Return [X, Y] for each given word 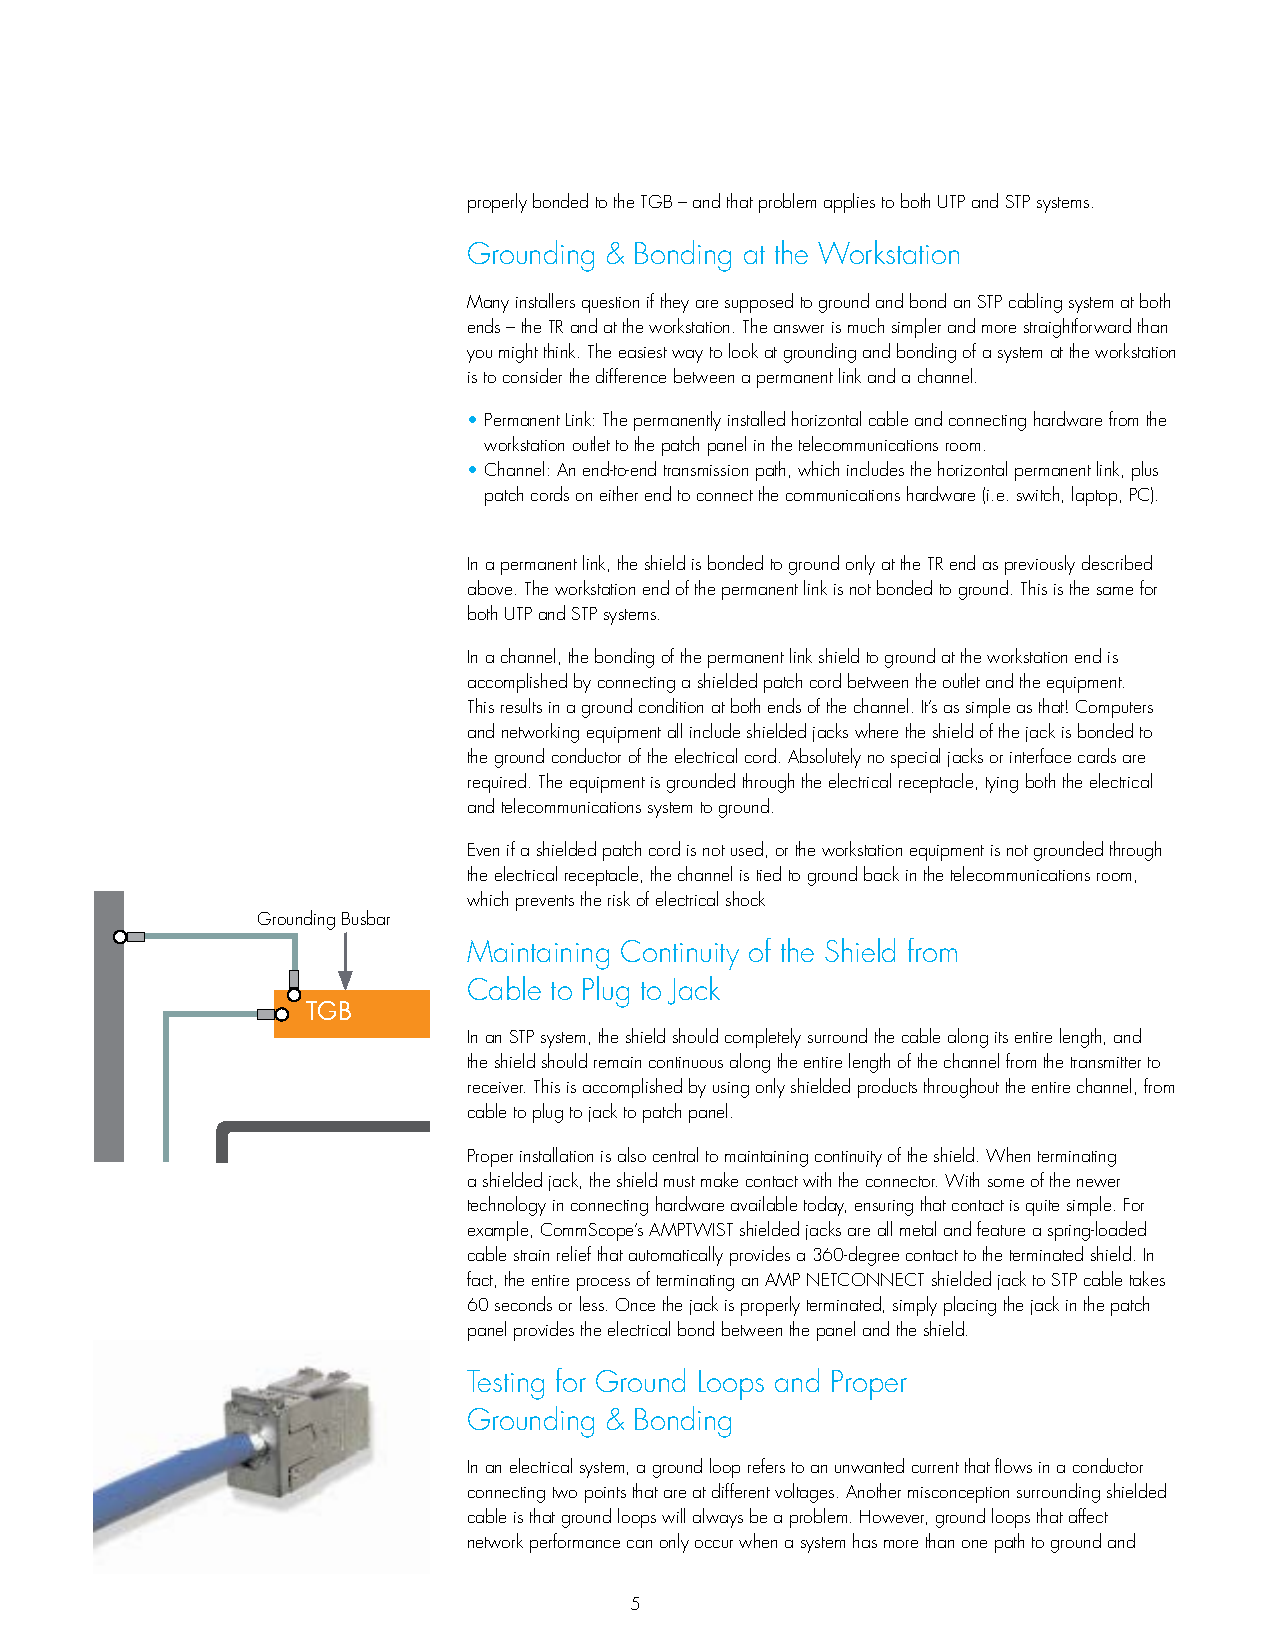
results [521, 705]
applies [849, 203]
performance [575, 1543]
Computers [1114, 709]
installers [545, 300]
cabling [1035, 303]
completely [763, 1038]
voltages [804, 1493]
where [876, 730]
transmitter [1106, 1062]
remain [617, 1062]
